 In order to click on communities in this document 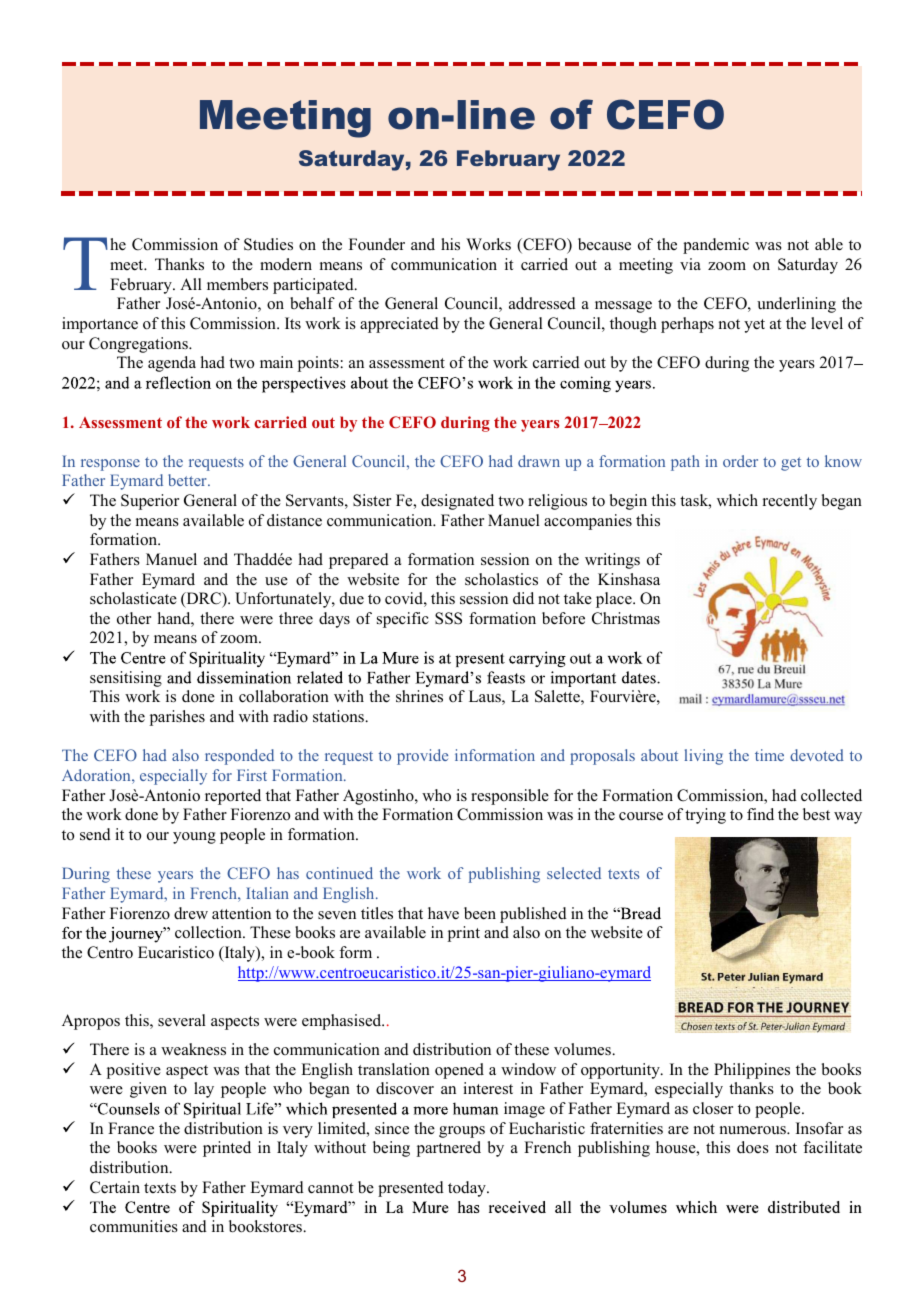, I will do `click(134, 1226)`.
